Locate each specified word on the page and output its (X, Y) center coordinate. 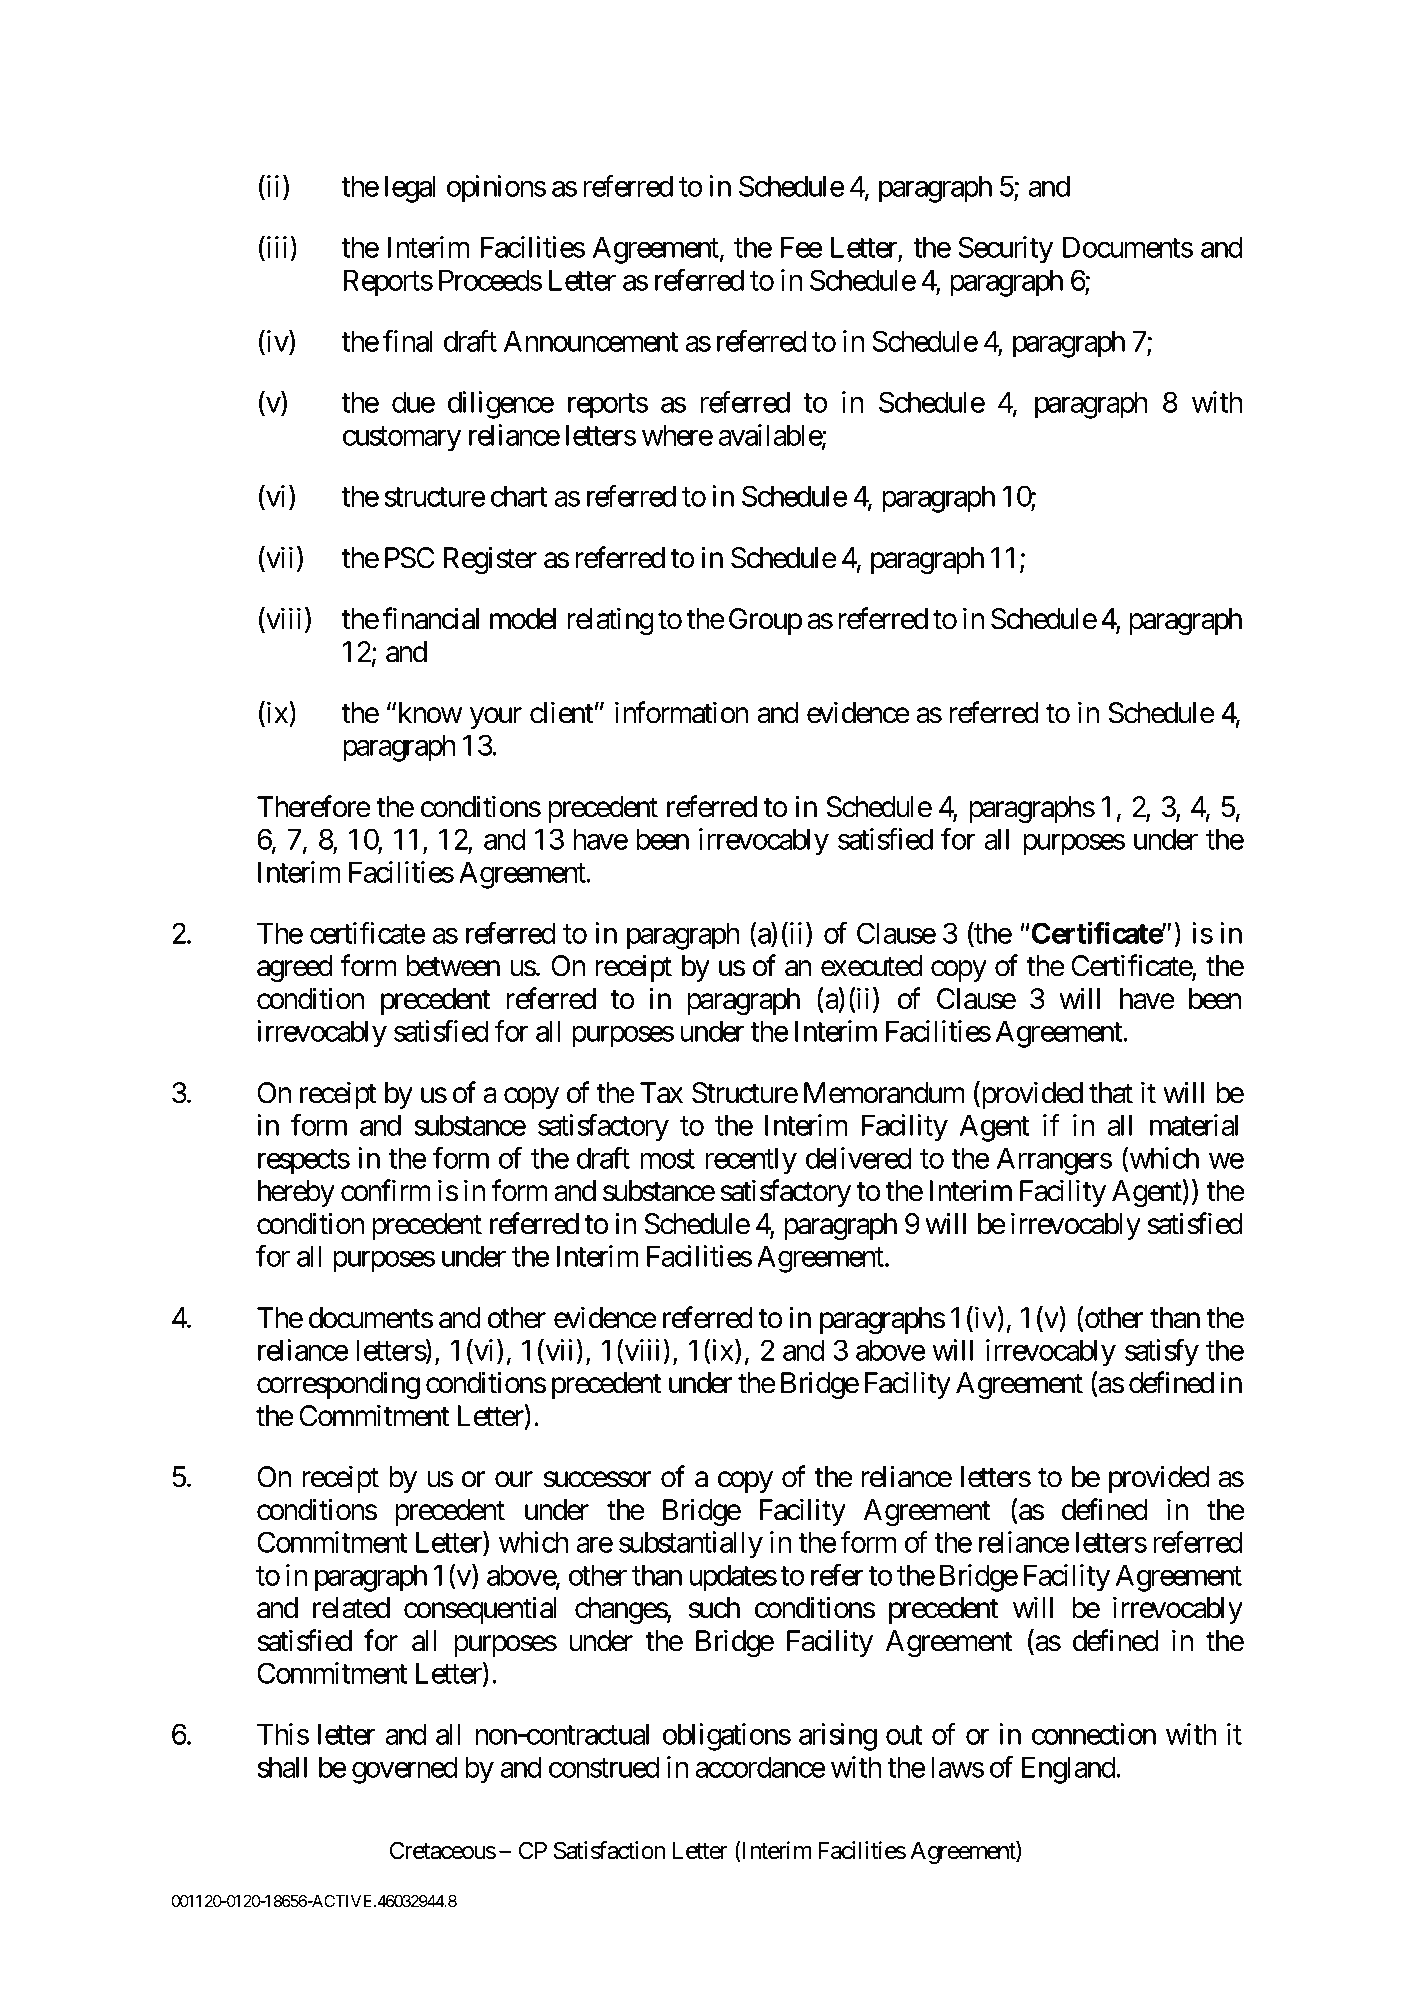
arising (838, 1737)
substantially (691, 1545)
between (453, 966)
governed (405, 1770)
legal (410, 189)
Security (1005, 250)
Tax (661, 1093)
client (561, 712)
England (1069, 1770)
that (1111, 1093)
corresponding (338, 1385)
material (1194, 1125)
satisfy (1162, 1353)
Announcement (591, 341)
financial (430, 618)
